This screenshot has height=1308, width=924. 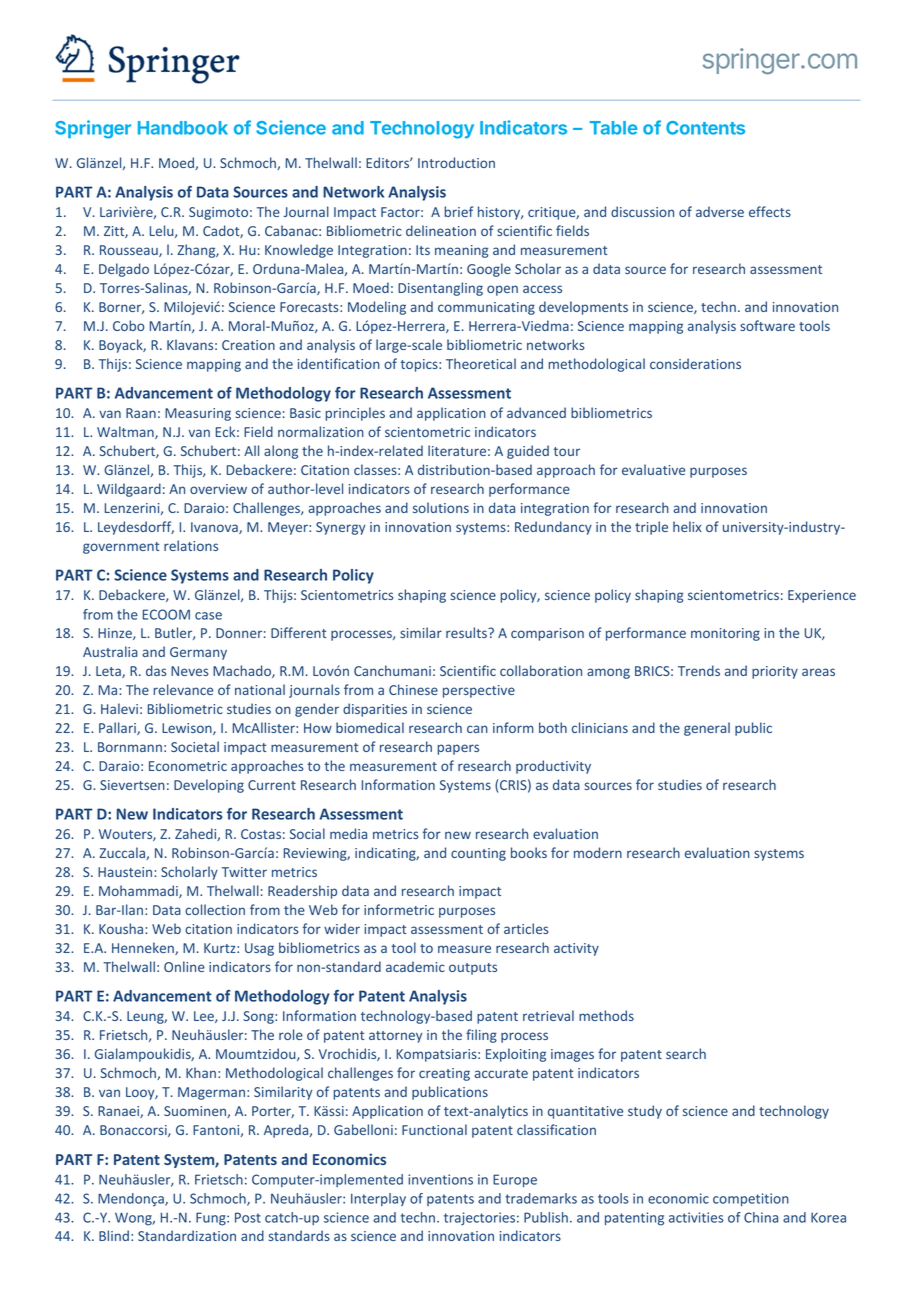 What do you see at coordinates (456, 162) in the screenshot?
I see `Introduction` at bounding box center [456, 162].
